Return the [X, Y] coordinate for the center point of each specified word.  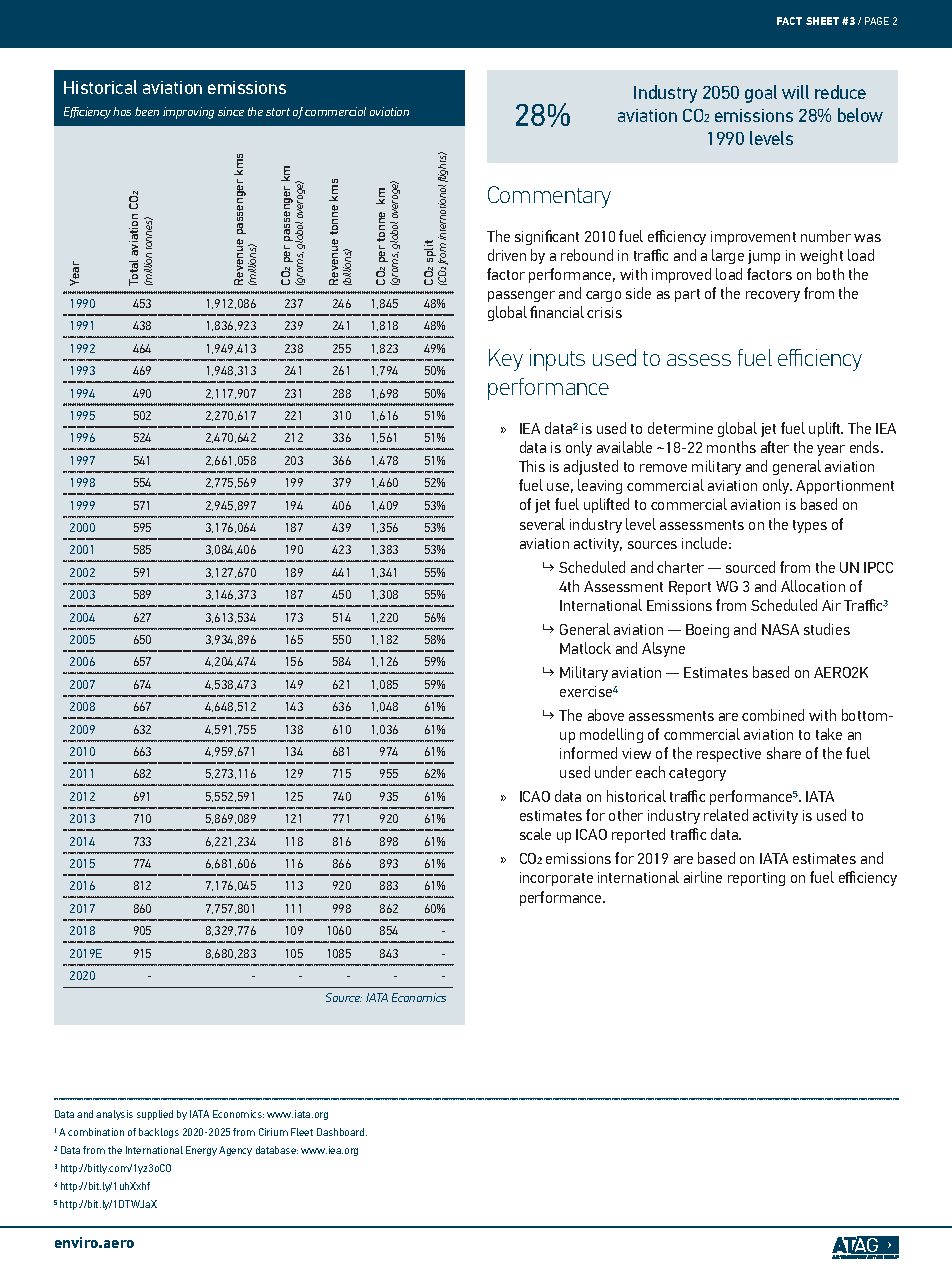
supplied [155, 1115]
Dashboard [342, 1132]
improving [188, 113]
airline [703, 877]
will [795, 92]
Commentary [549, 197]
